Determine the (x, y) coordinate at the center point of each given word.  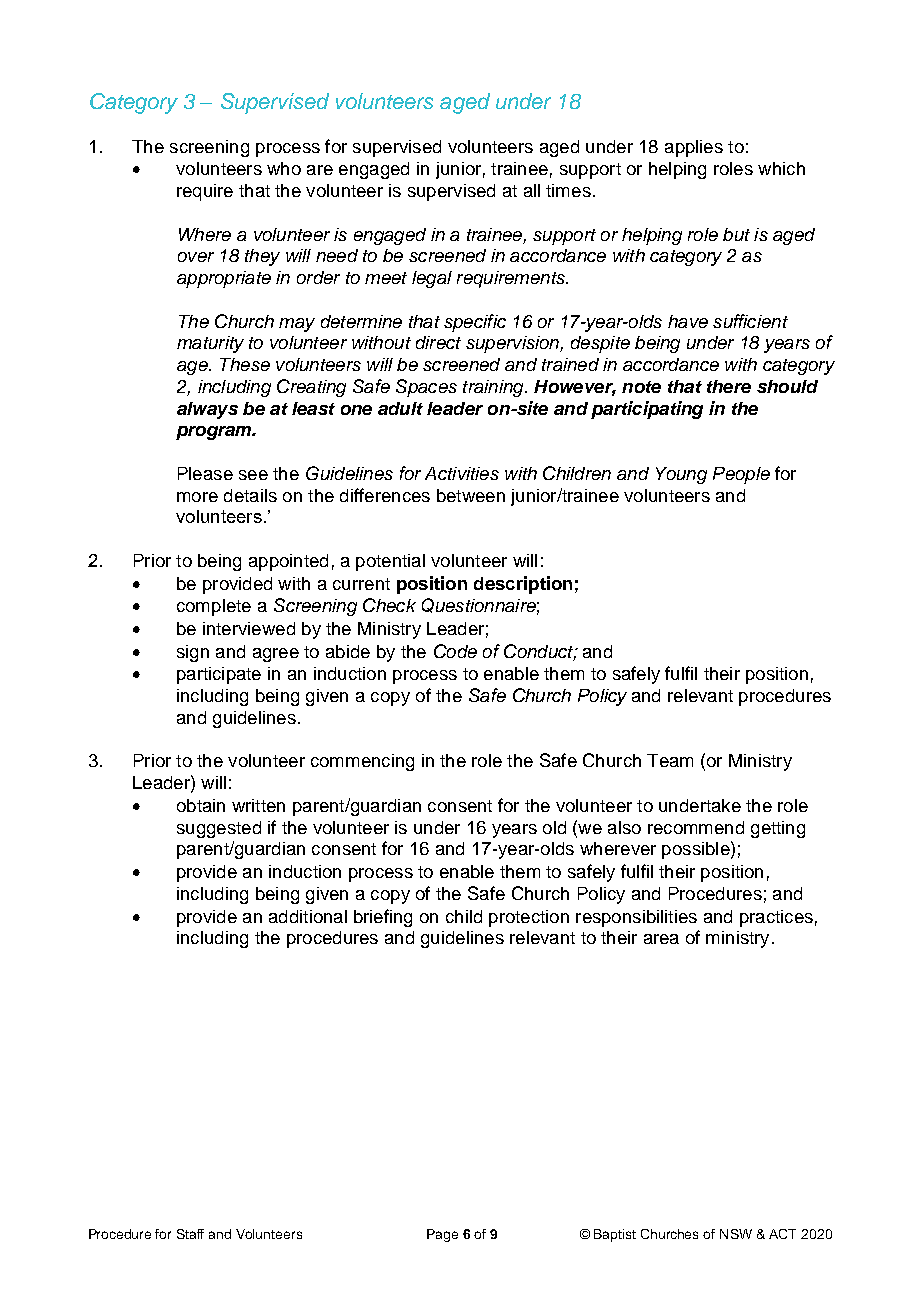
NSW (736, 1234)
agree (276, 655)
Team (670, 760)
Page (442, 1235)
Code (455, 651)
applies (694, 148)
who (284, 168)
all (532, 190)
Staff (190, 1234)
